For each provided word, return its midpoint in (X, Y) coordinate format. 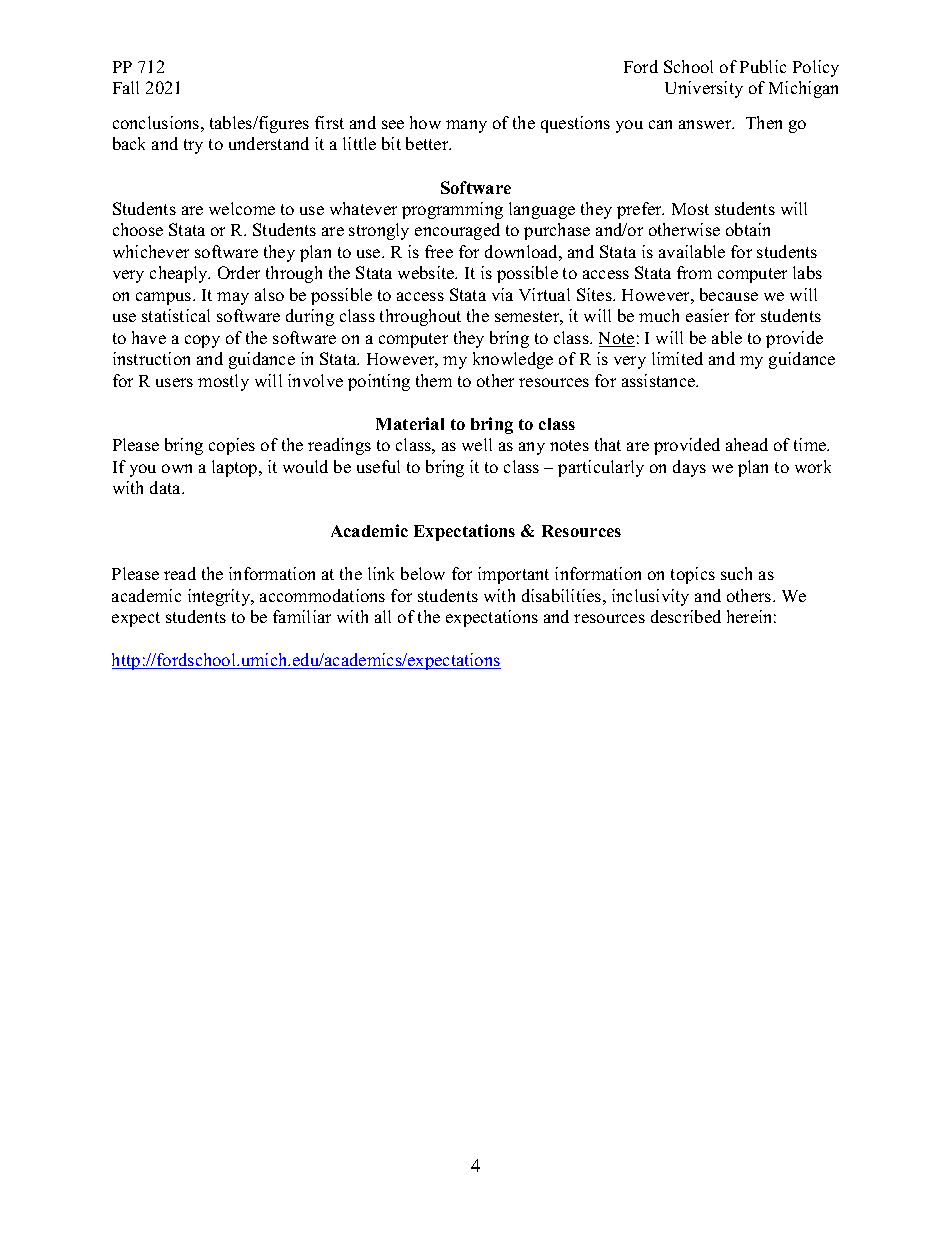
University (704, 89)
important (513, 575)
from (694, 272)
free (439, 251)
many (466, 126)
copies (232, 446)
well (477, 444)
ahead (747, 444)
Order (239, 272)
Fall (126, 87)
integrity (220, 597)
